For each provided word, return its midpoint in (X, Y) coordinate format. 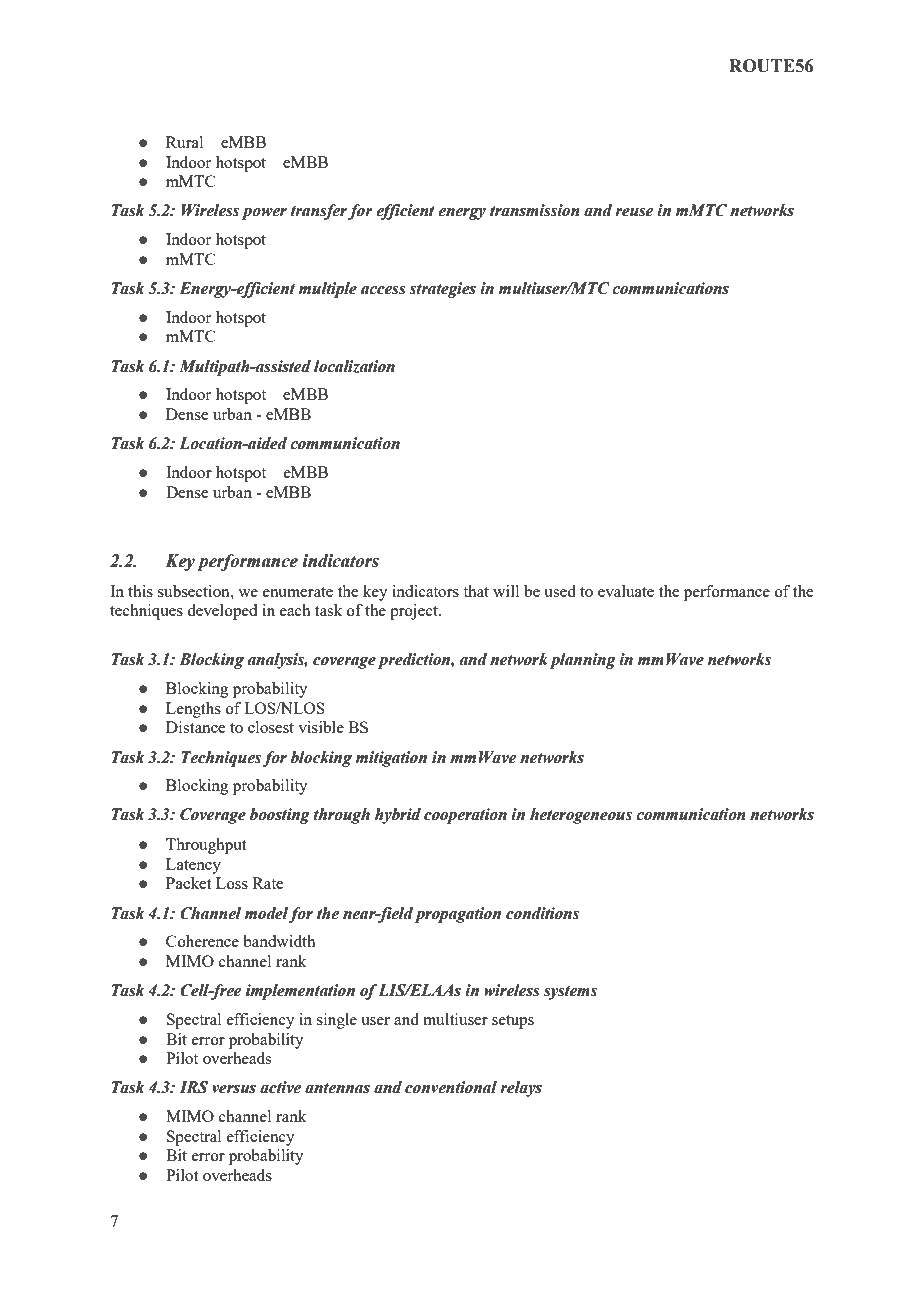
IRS (194, 1087)
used (560, 591)
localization (354, 367)
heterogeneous (581, 816)
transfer (319, 212)
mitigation (391, 759)
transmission (535, 210)
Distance (195, 727)
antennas (337, 1088)
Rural (184, 142)
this (140, 591)
